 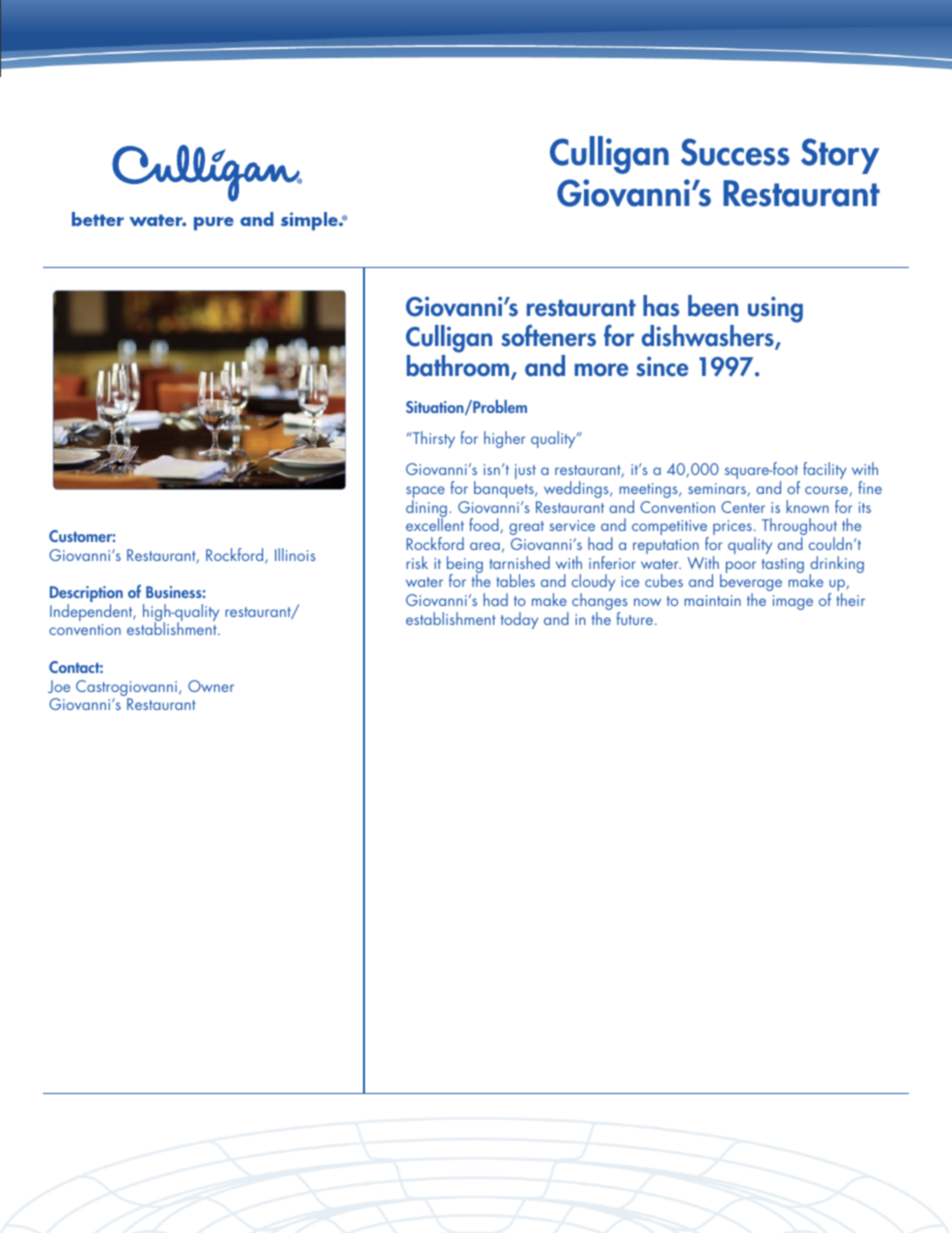 What do you see at coordinates (425, 493) in the screenshot?
I see `space` at bounding box center [425, 493].
